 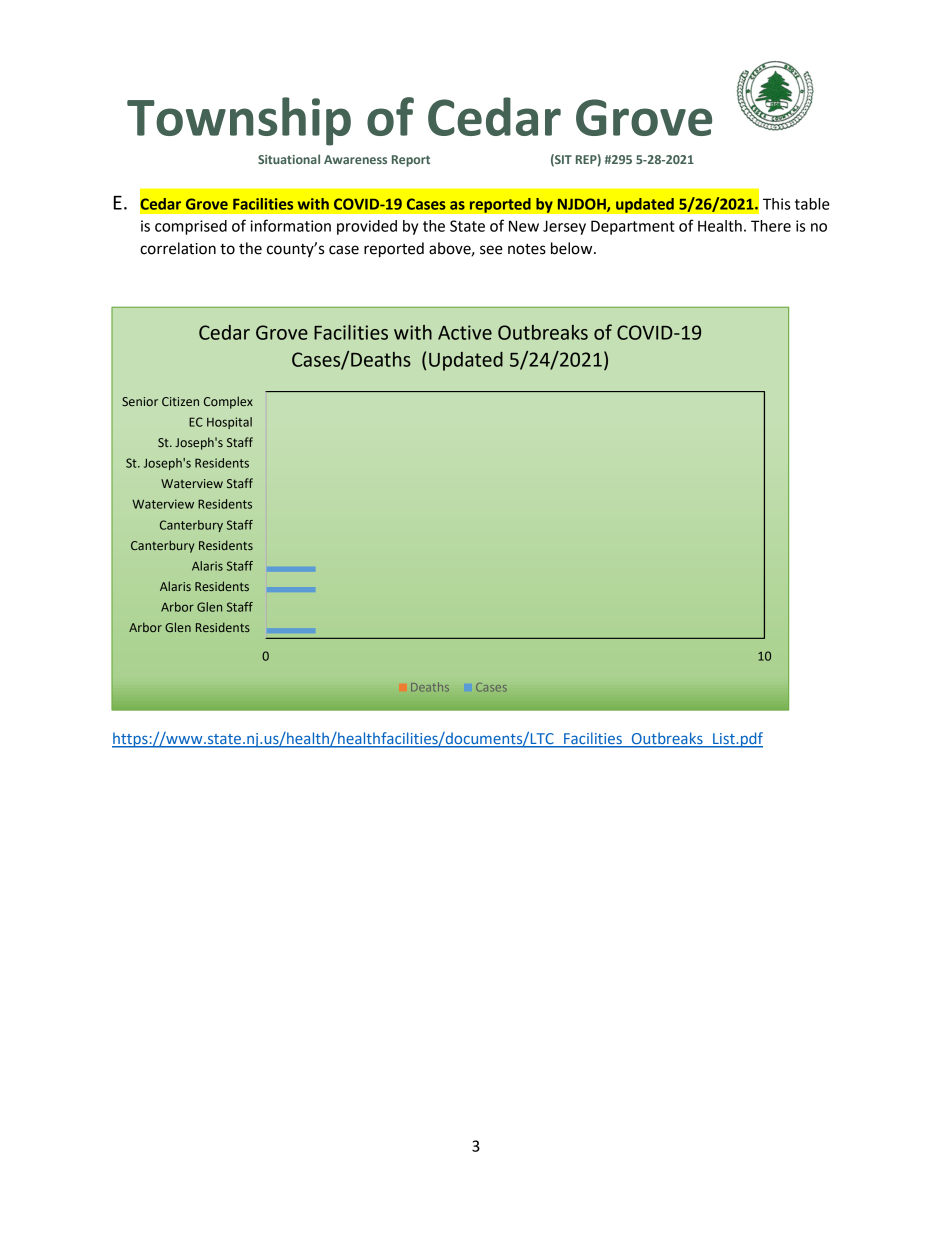 I want to click on Awareness, so click(x=355, y=159).
